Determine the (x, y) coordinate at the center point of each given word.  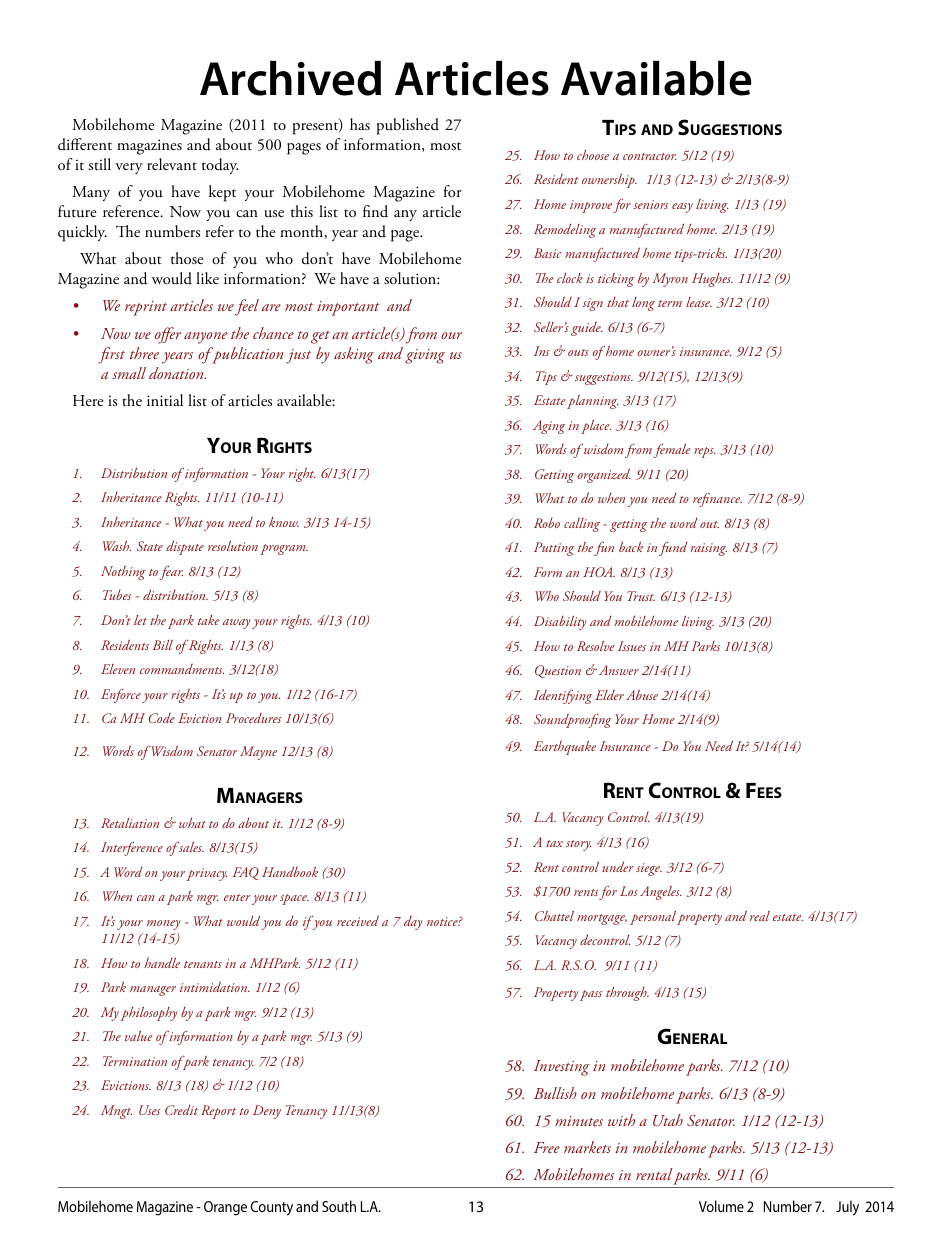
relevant (172, 164)
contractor (650, 156)
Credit (181, 1110)
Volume (721, 1206)
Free (547, 1147)
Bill (163, 645)
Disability (560, 623)
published (408, 126)
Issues (632, 646)
